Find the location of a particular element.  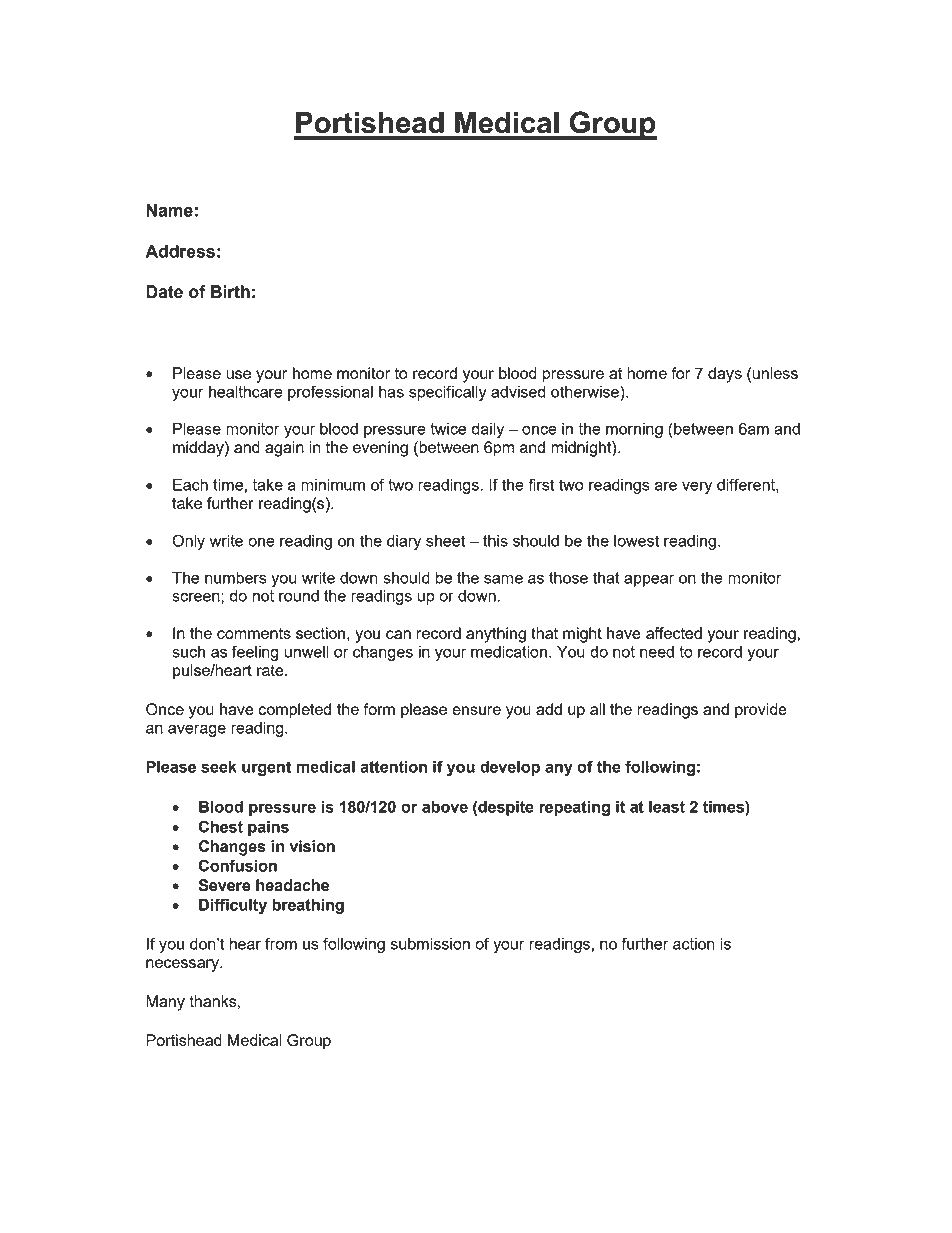

ensure is located at coordinates (476, 710).
